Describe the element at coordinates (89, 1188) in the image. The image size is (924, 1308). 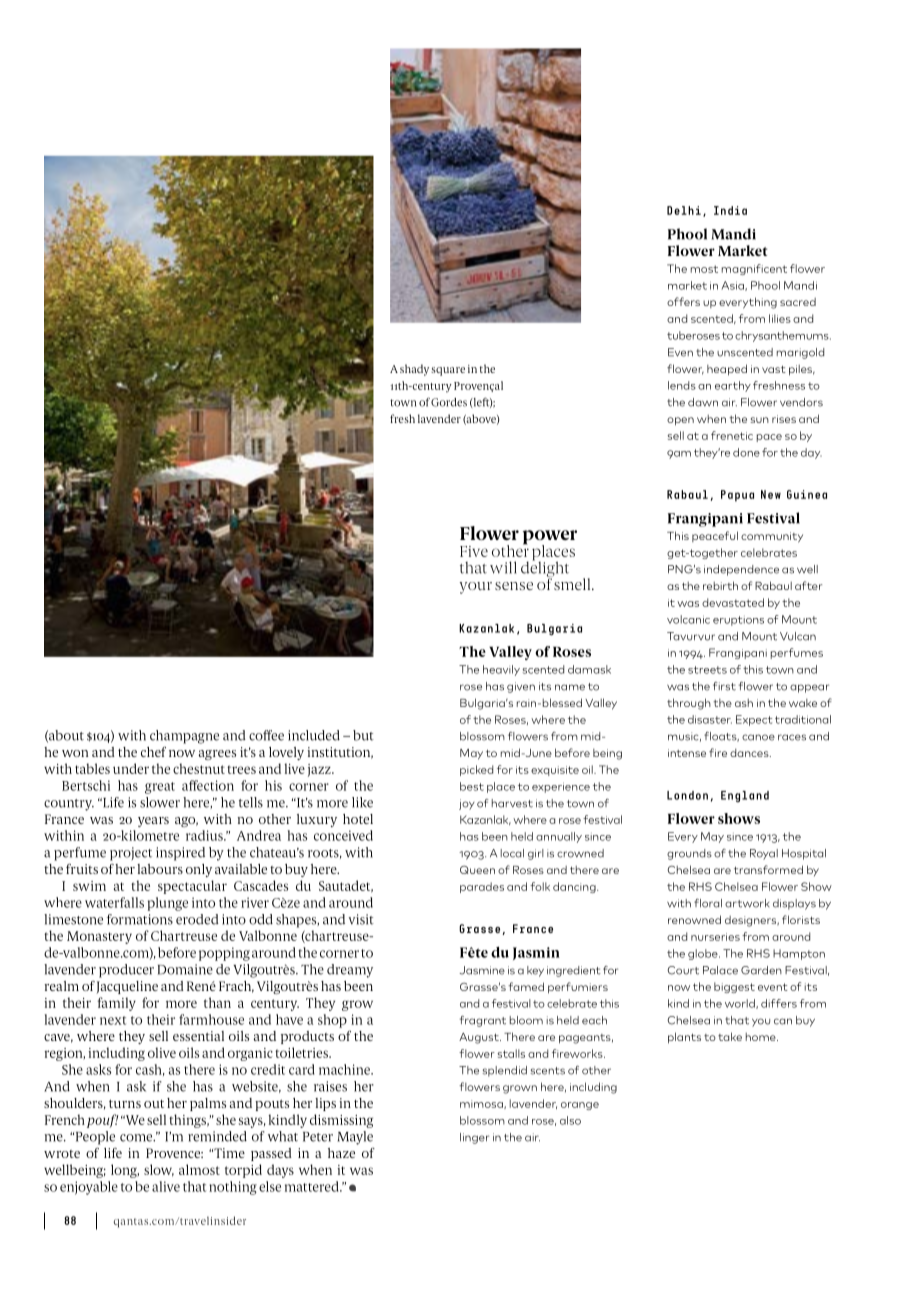
I see `enjoyable` at that location.
